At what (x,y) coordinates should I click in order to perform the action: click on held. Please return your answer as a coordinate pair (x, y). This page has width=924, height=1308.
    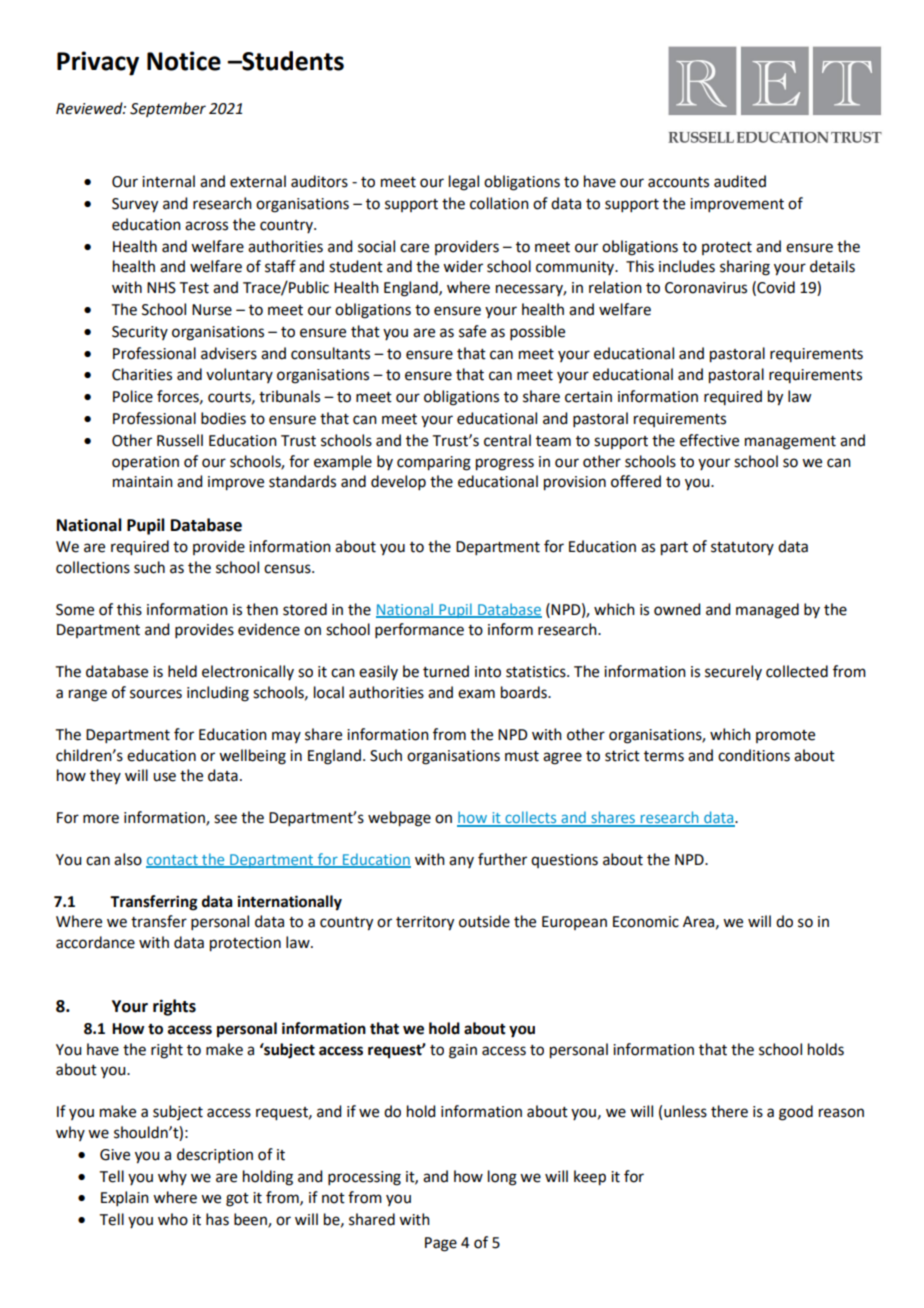
    Looking at the image, I should click on (182, 671).
